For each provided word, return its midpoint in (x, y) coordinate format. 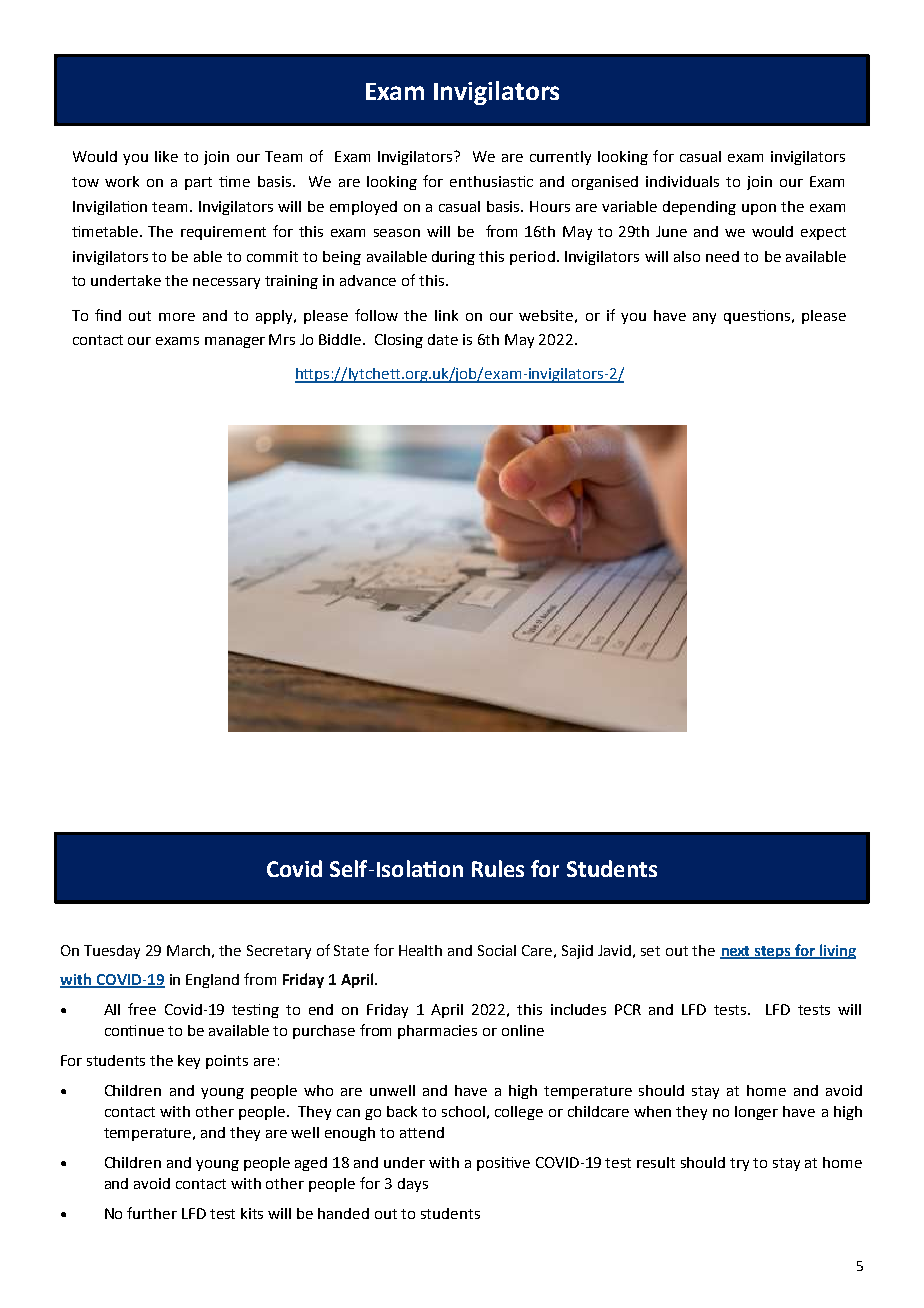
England (212, 981)
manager (235, 342)
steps (773, 952)
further (152, 1213)
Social (497, 950)
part (198, 183)
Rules (498, 868)
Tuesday (112, 952)
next (736, 952)
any (704, 318)
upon (759, 209)
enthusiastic (491, 181)
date (443, 339)
